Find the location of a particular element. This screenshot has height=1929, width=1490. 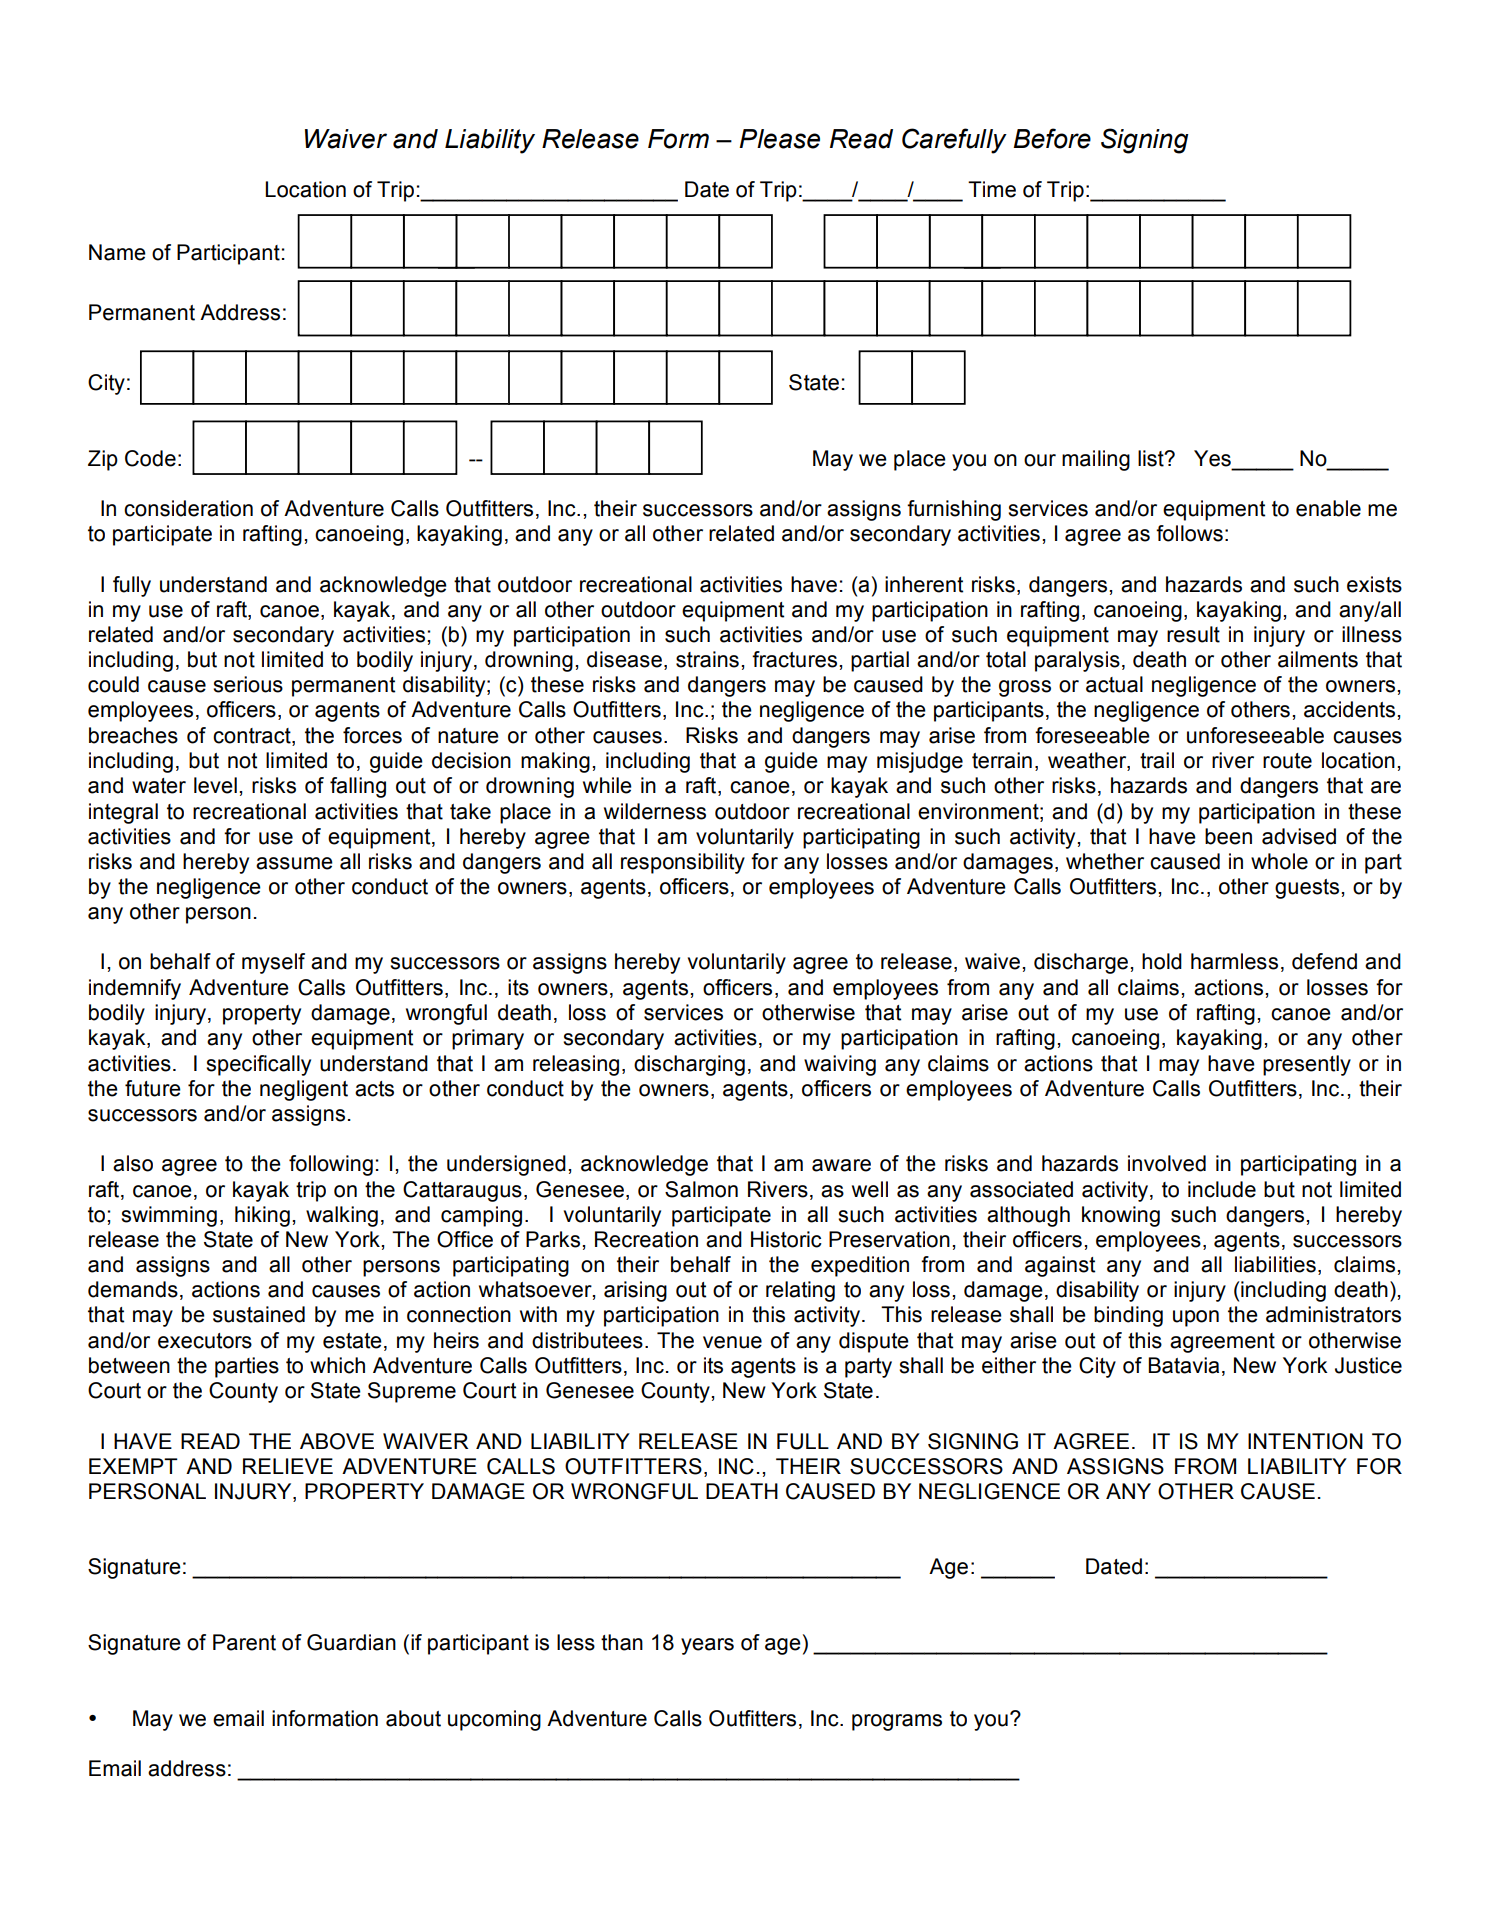

Please is located at coordinates (779, 139).
